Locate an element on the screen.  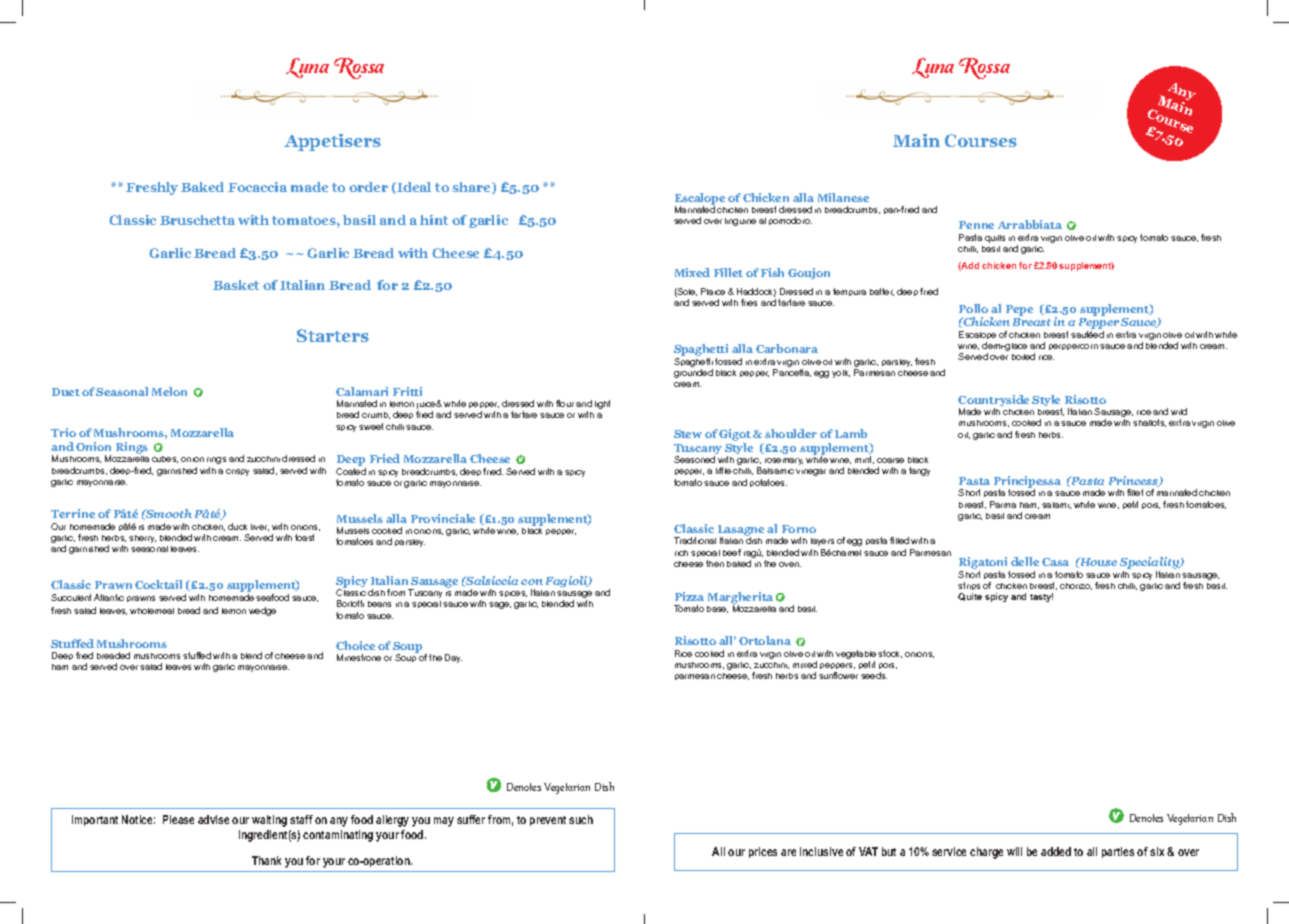
advise is located at coordinates (213, 819).
